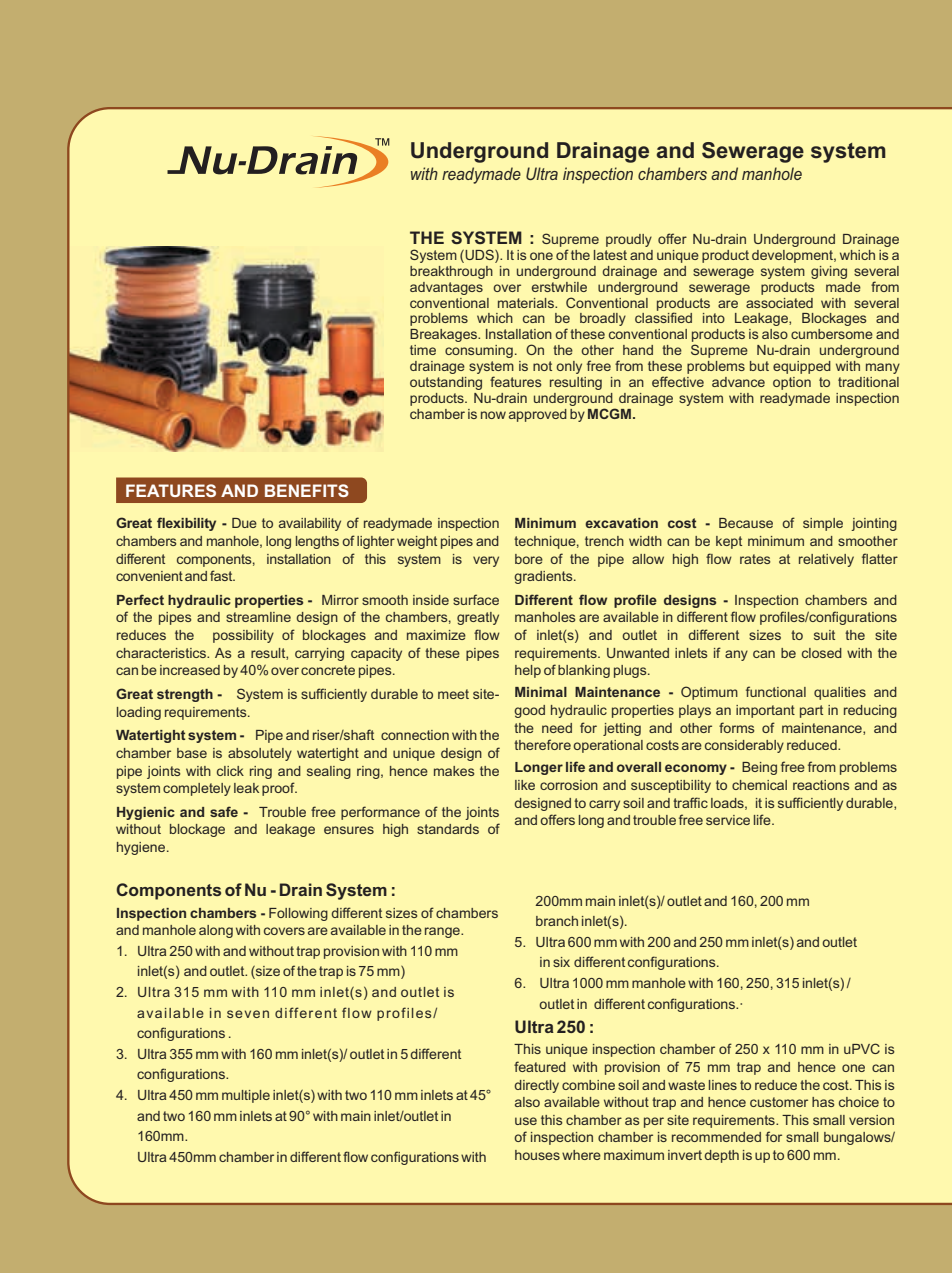 Image resolution: width=952 pixels, height=1273 pixels. What do you see at coordinates (248, 1014) in the page?
I see `seven` at bounding box center [248, 1014].
